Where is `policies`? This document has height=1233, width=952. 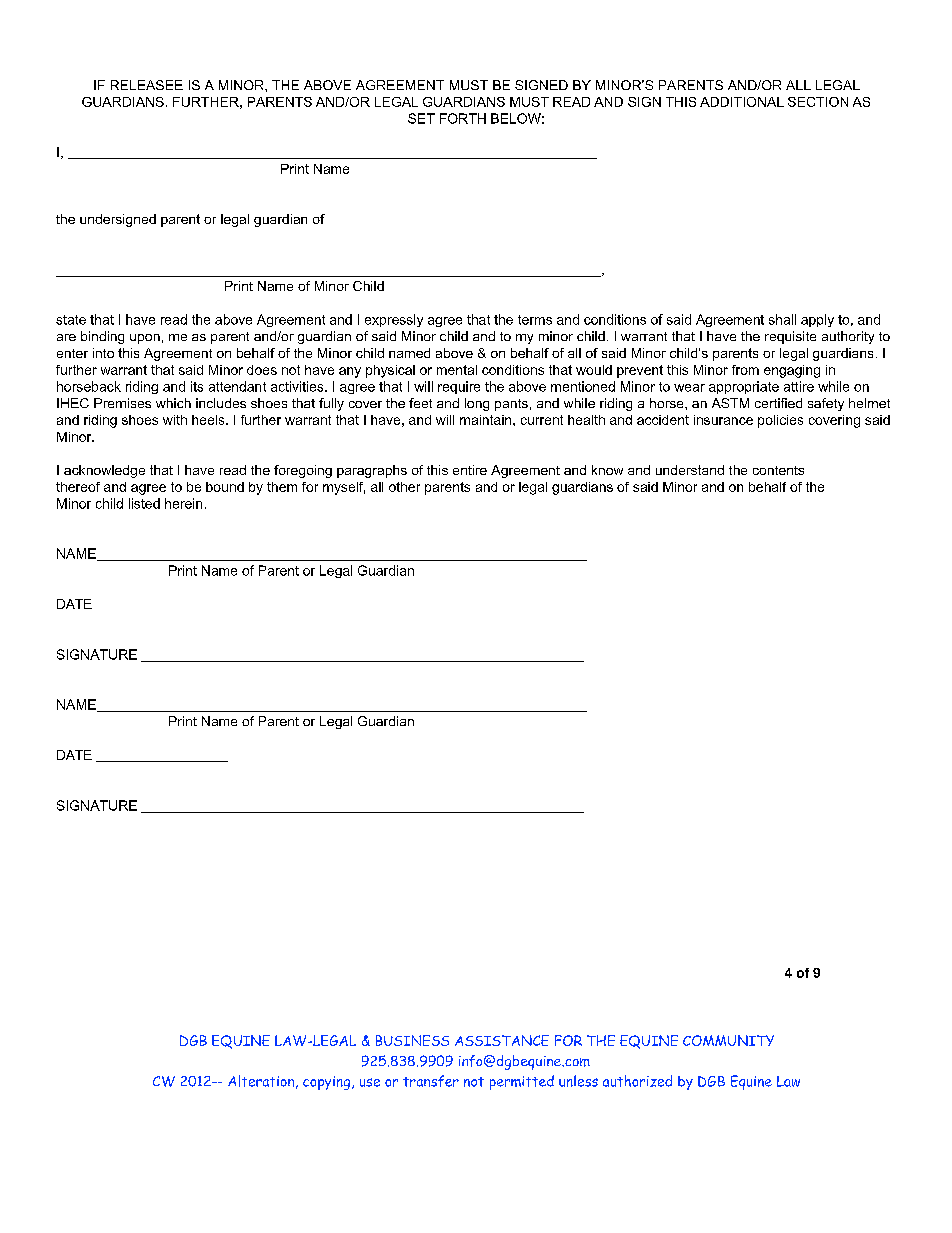 policies is located at coordinates (780, 421).
